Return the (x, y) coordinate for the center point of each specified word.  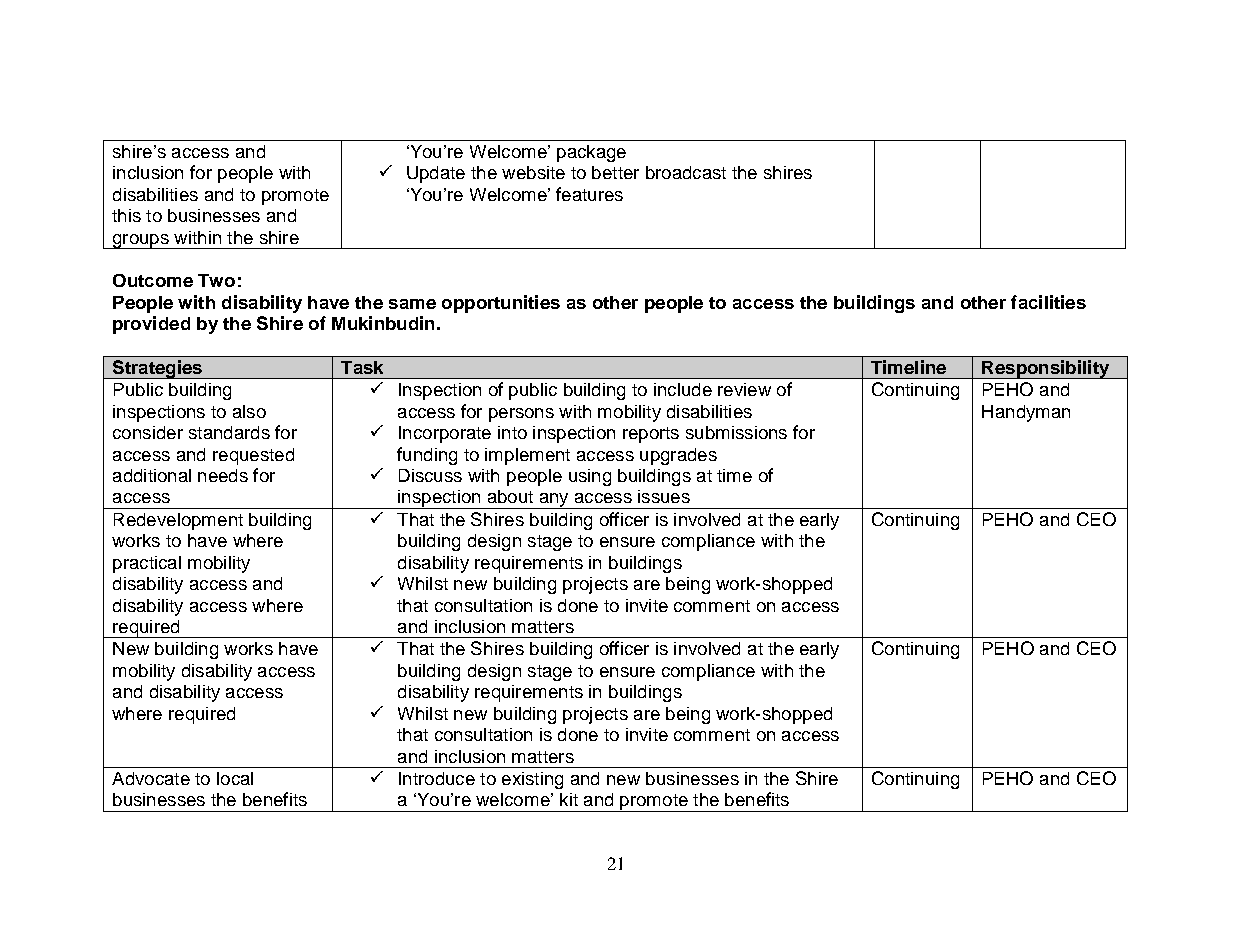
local (235, 778)
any (554, 501)
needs (223, 475)
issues (664, 496)
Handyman (1026, 413)
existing (532, 780)
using (590, 477)
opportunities (501, 304)
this (126, 215)
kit (569, 799)
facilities (1048, 302)
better (615, 172)
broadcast (686, 172)
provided (151, 325)
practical (147, 564)
